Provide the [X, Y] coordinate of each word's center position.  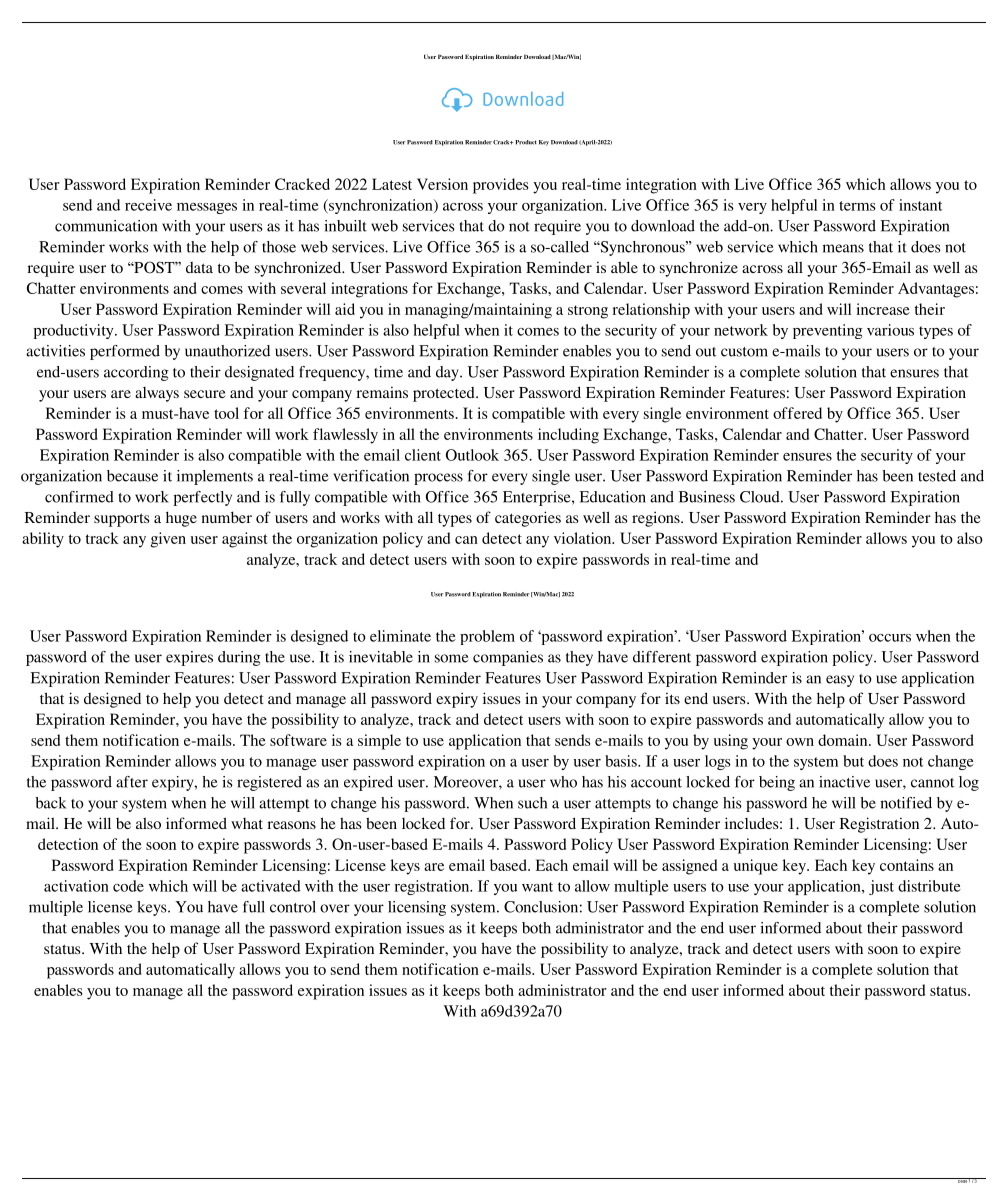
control [293, 907]
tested [937, 476]
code [128, 886]
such [532, 803]
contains [907, 865]
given [168, 540]
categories [528, 519]
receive [148, 205]
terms [857, 206]
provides [501, 186]
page [962, 1180]
